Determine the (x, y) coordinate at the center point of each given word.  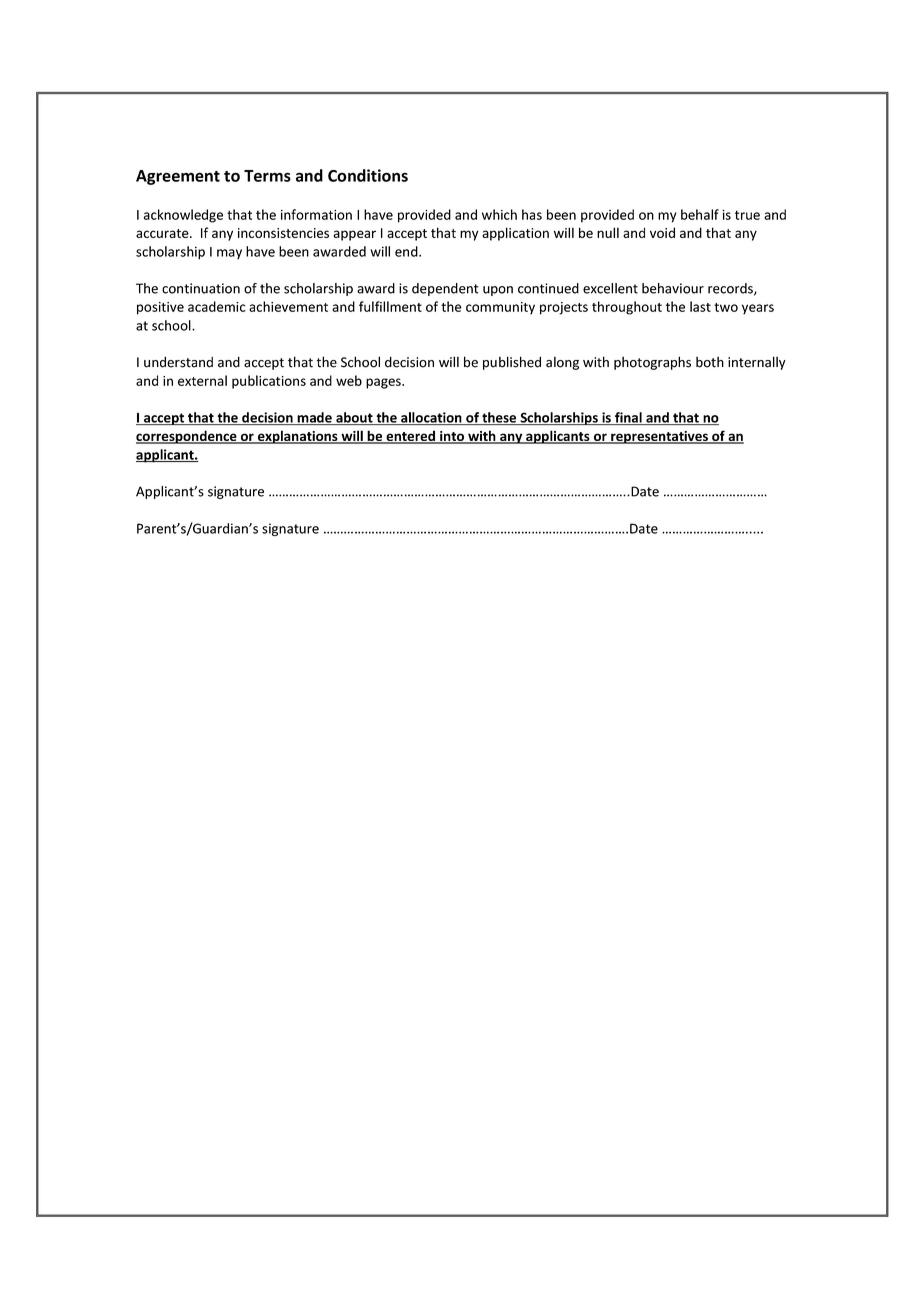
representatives (659, 437)
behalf (700, 214)
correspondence (187, 437)
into (452, 437)
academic (217, 306)
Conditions (368, 175)
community (500, 308)
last (700, 306)
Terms (267, 176)
